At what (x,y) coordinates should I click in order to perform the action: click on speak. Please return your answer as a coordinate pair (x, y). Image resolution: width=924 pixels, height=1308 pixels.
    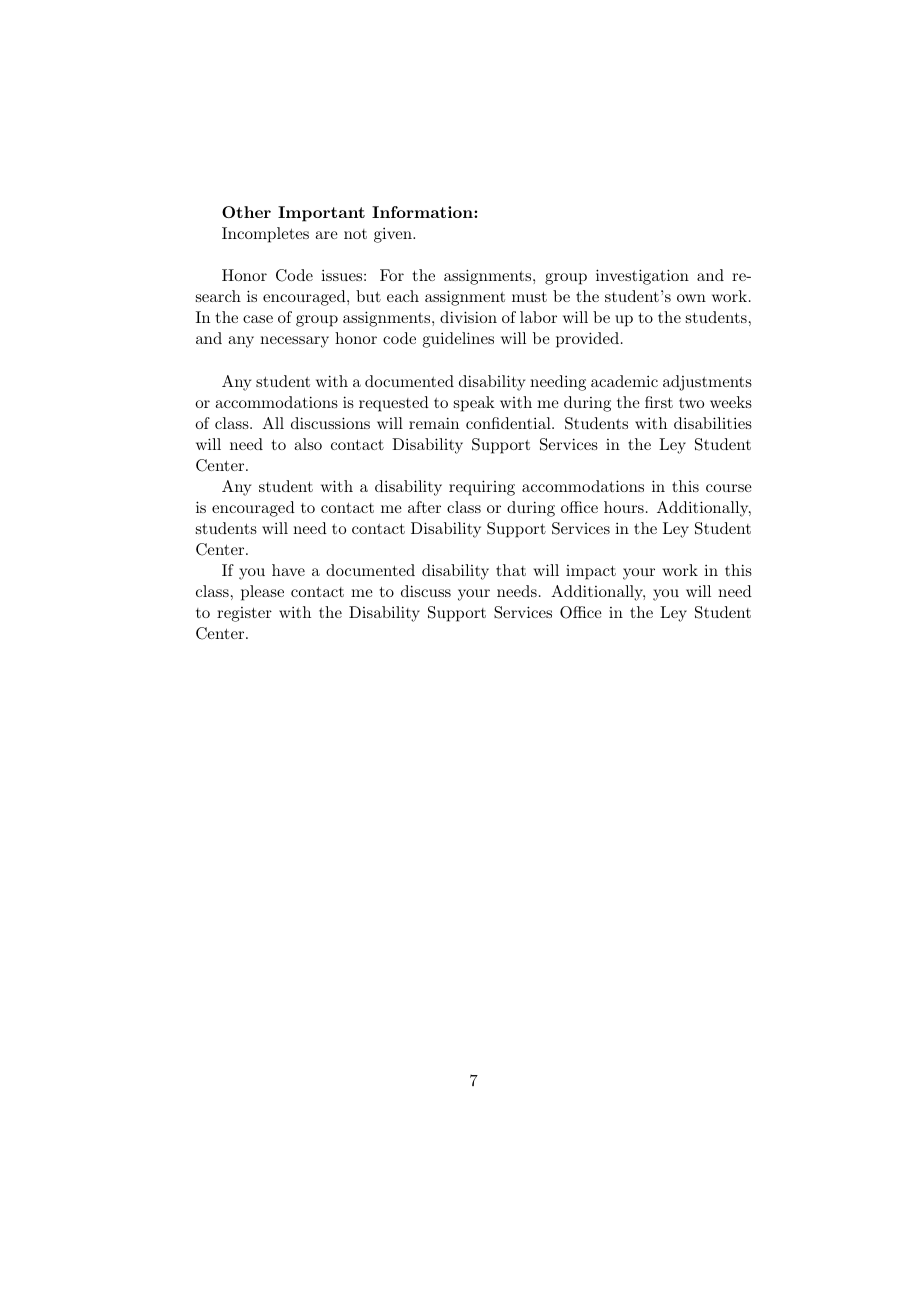
    Looking at the image, I should click on (474, 404).
